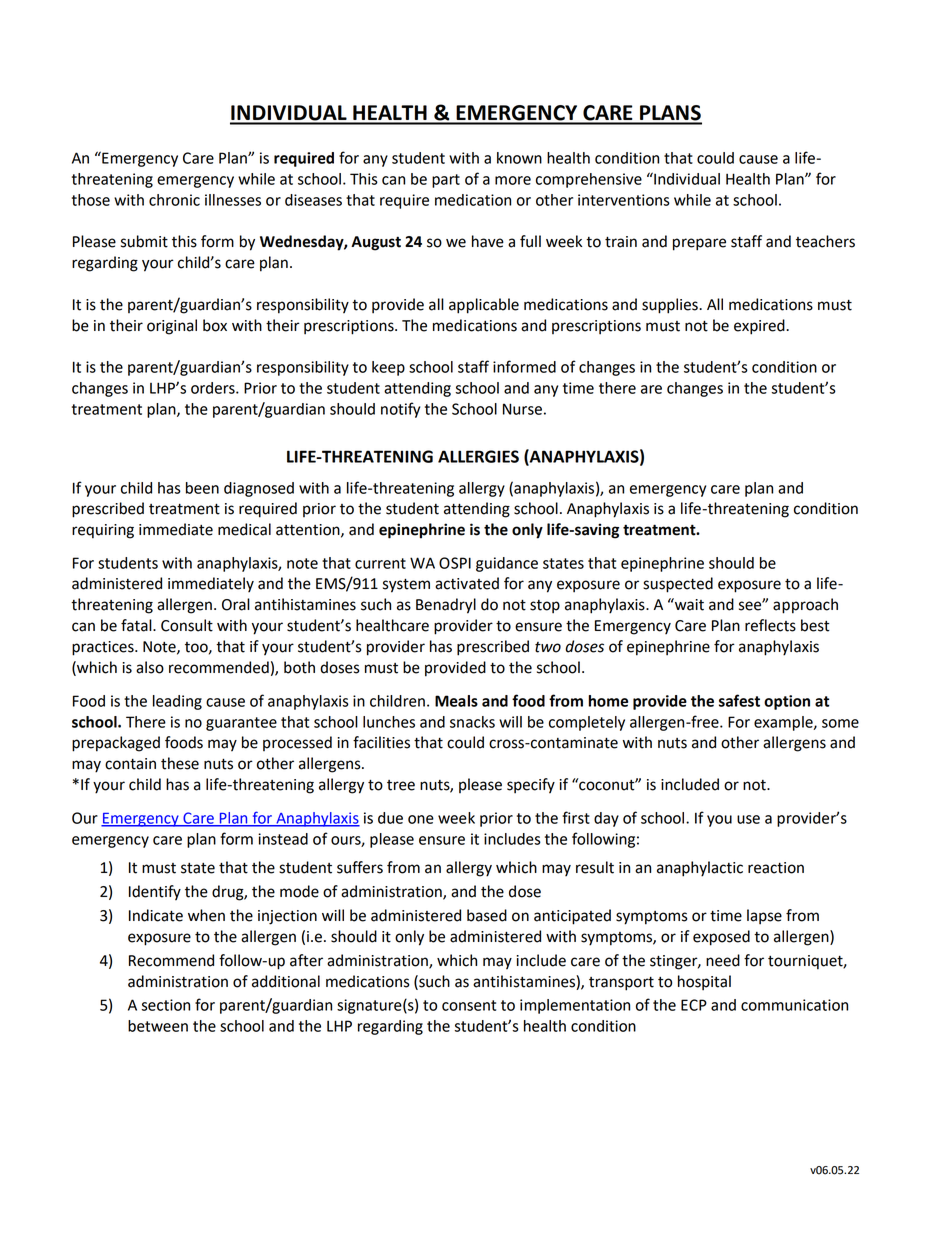 The height and width of the screenshot is (1233, 952). What do you see at coordinates (446, 181) in the screenshot?
I see `part` at bounding box center [446, 181].
